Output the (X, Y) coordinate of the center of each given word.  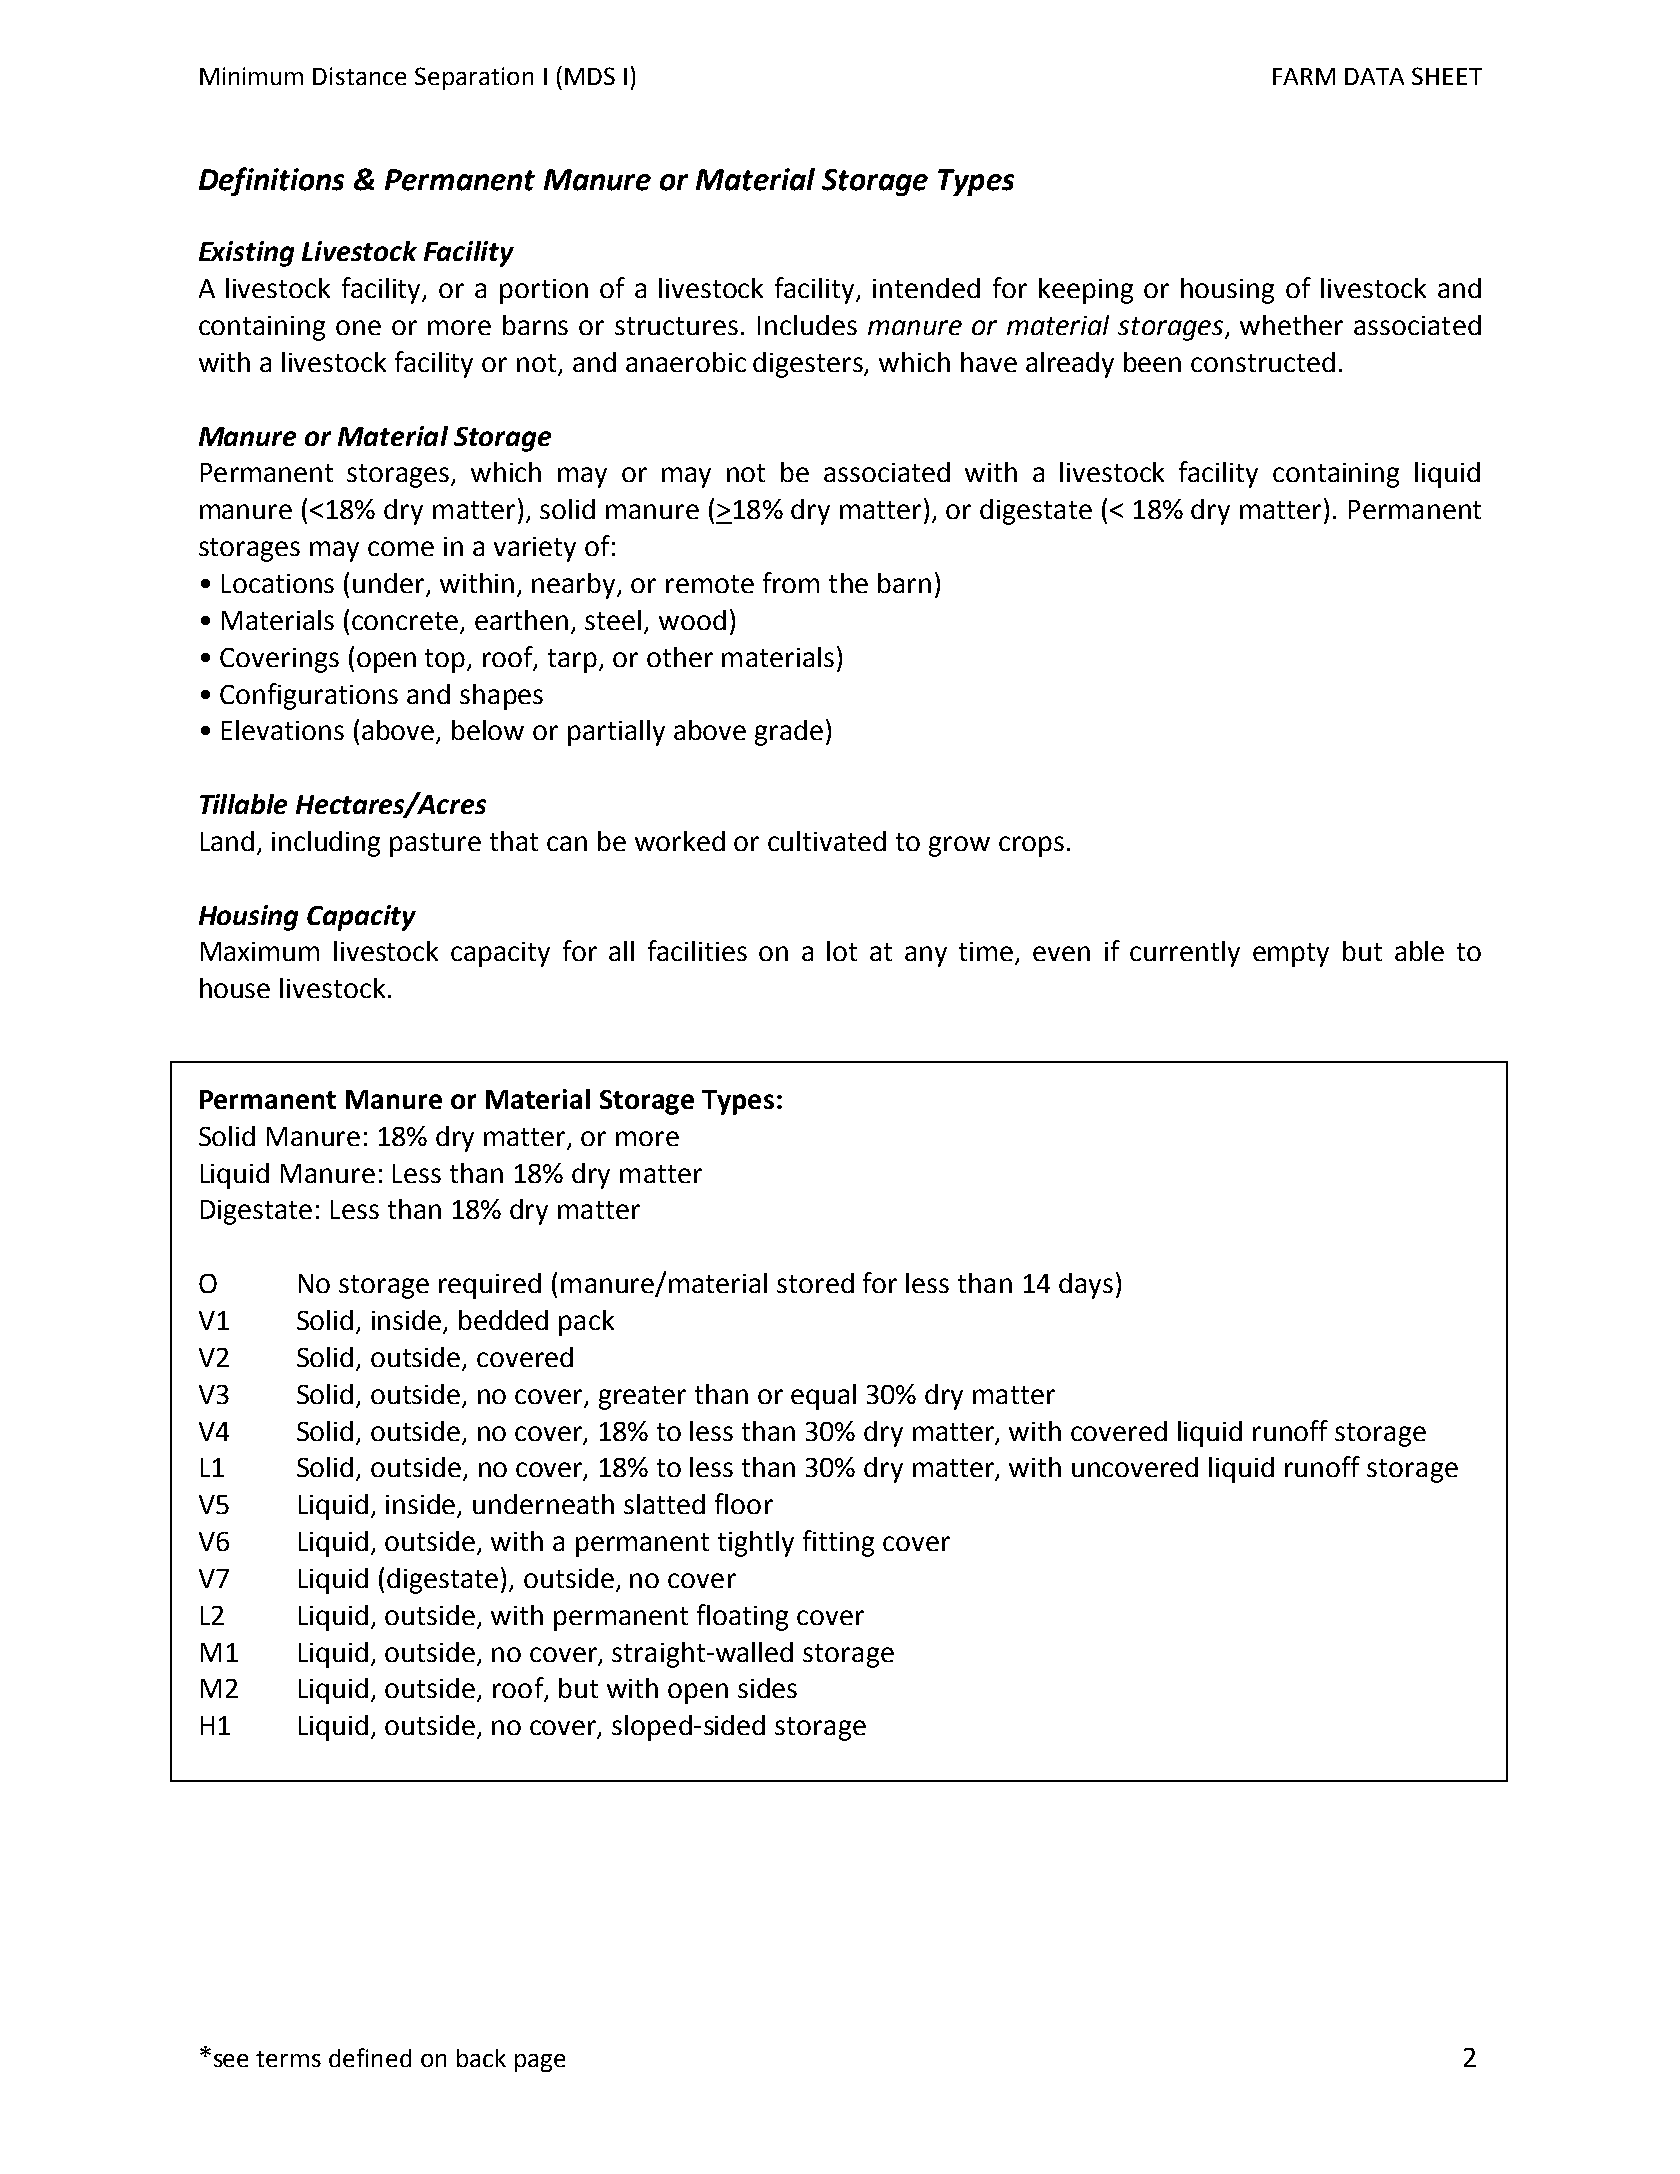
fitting (838, 1543)
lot (842, 951)
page (540, 2063)
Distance (359, 76)
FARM (1304, 76)
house (235, 988)
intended (926, 288)
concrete (406, 622)
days (1086, 1286)
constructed (1263, 362)
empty (1291, 955)
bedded (503, 1320)
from (791, 582)
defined (370, 2057)
